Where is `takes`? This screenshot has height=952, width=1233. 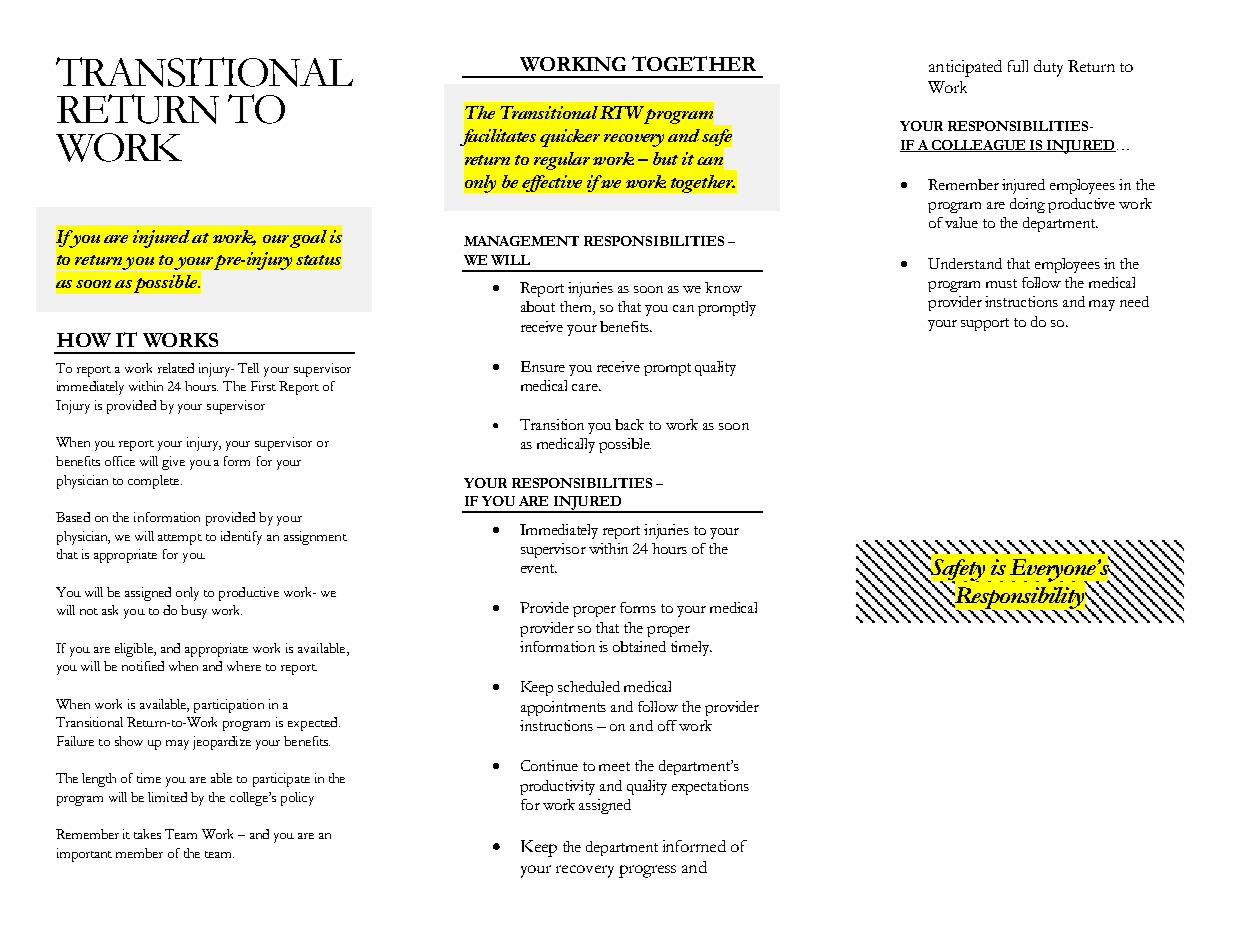
takes is located at coordinates (147, 834).
